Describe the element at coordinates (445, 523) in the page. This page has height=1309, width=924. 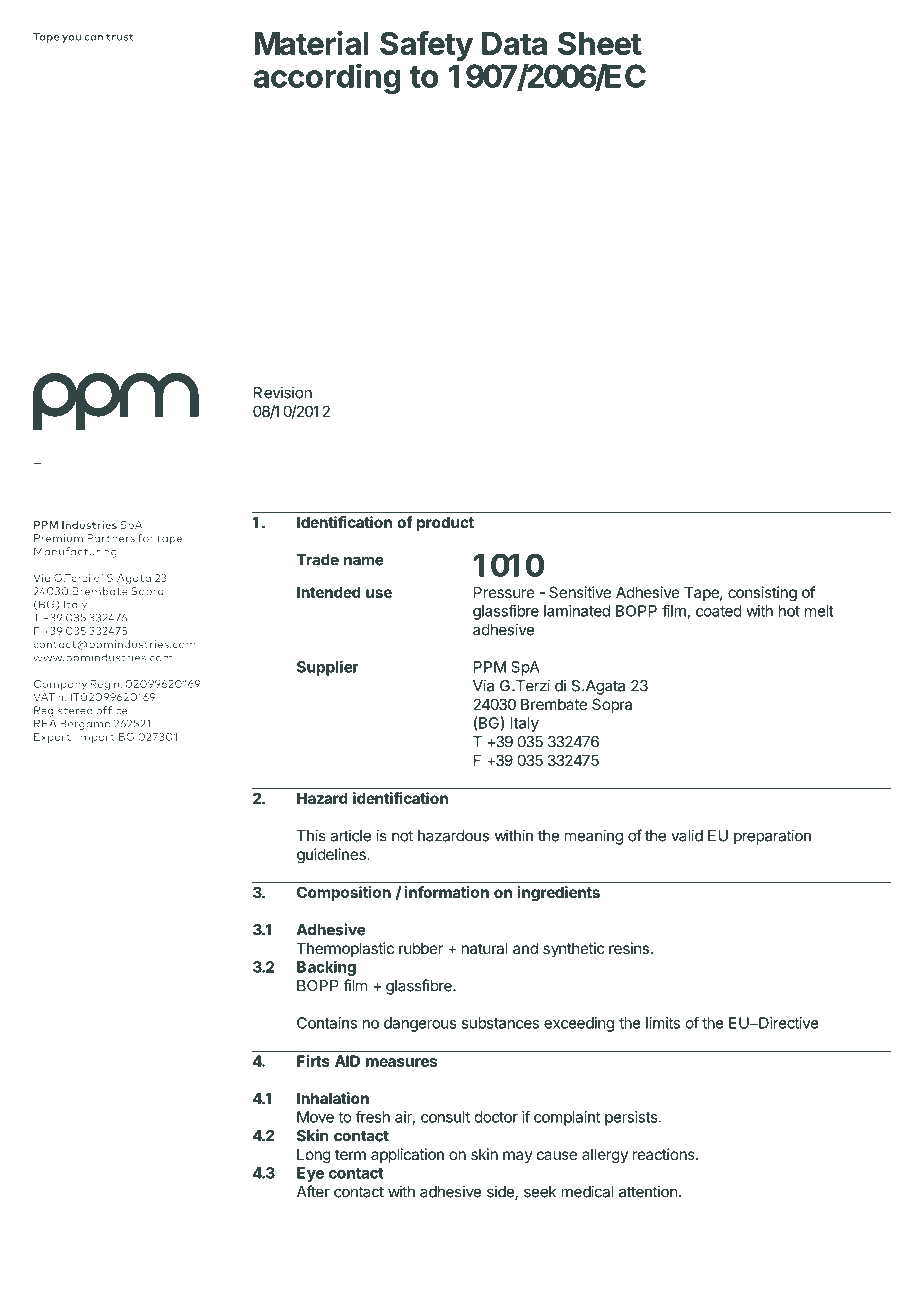
I see `product` at that location.
